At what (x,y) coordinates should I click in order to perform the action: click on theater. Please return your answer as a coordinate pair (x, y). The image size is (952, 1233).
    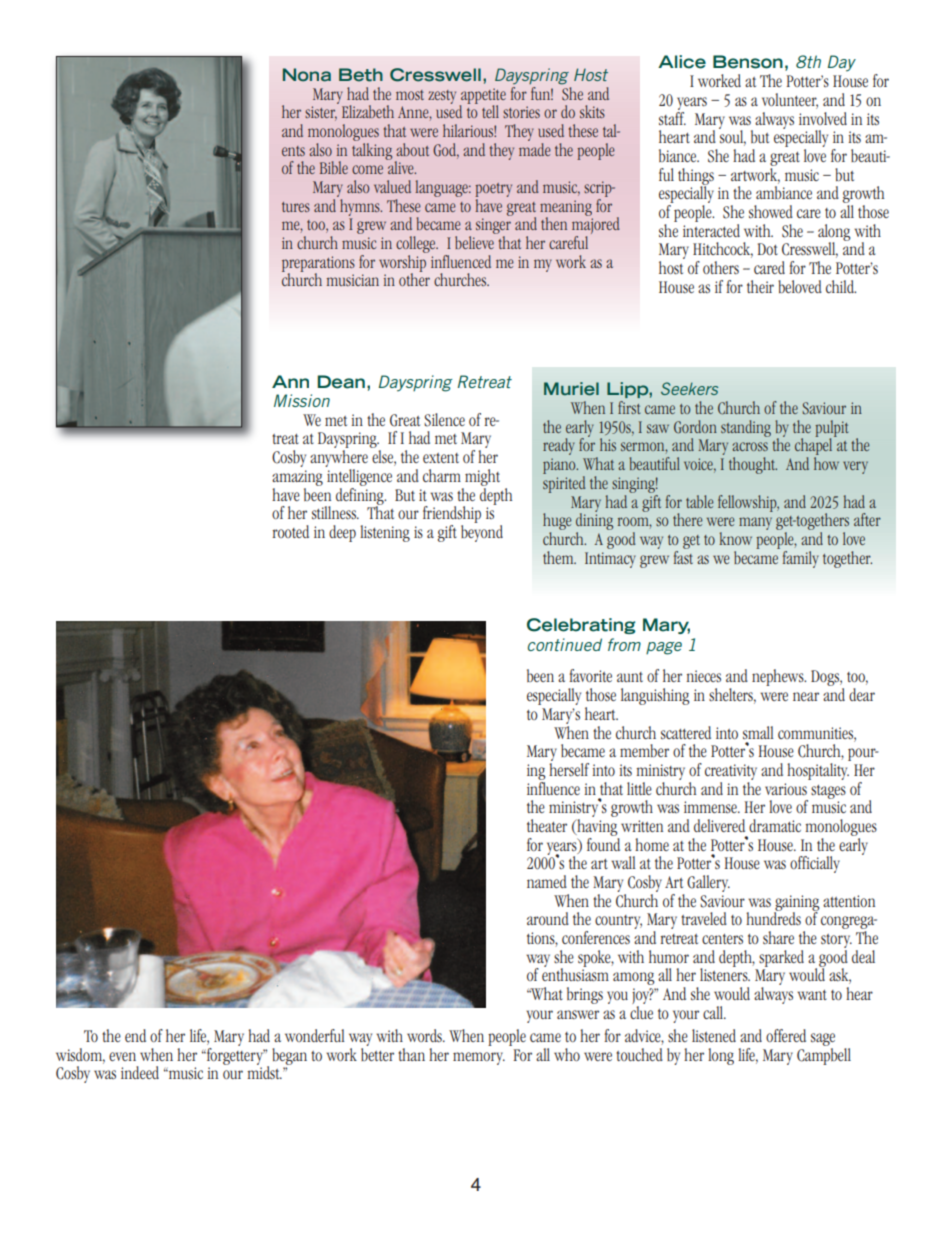
    Looking at the image, I should click on (547, 825).
